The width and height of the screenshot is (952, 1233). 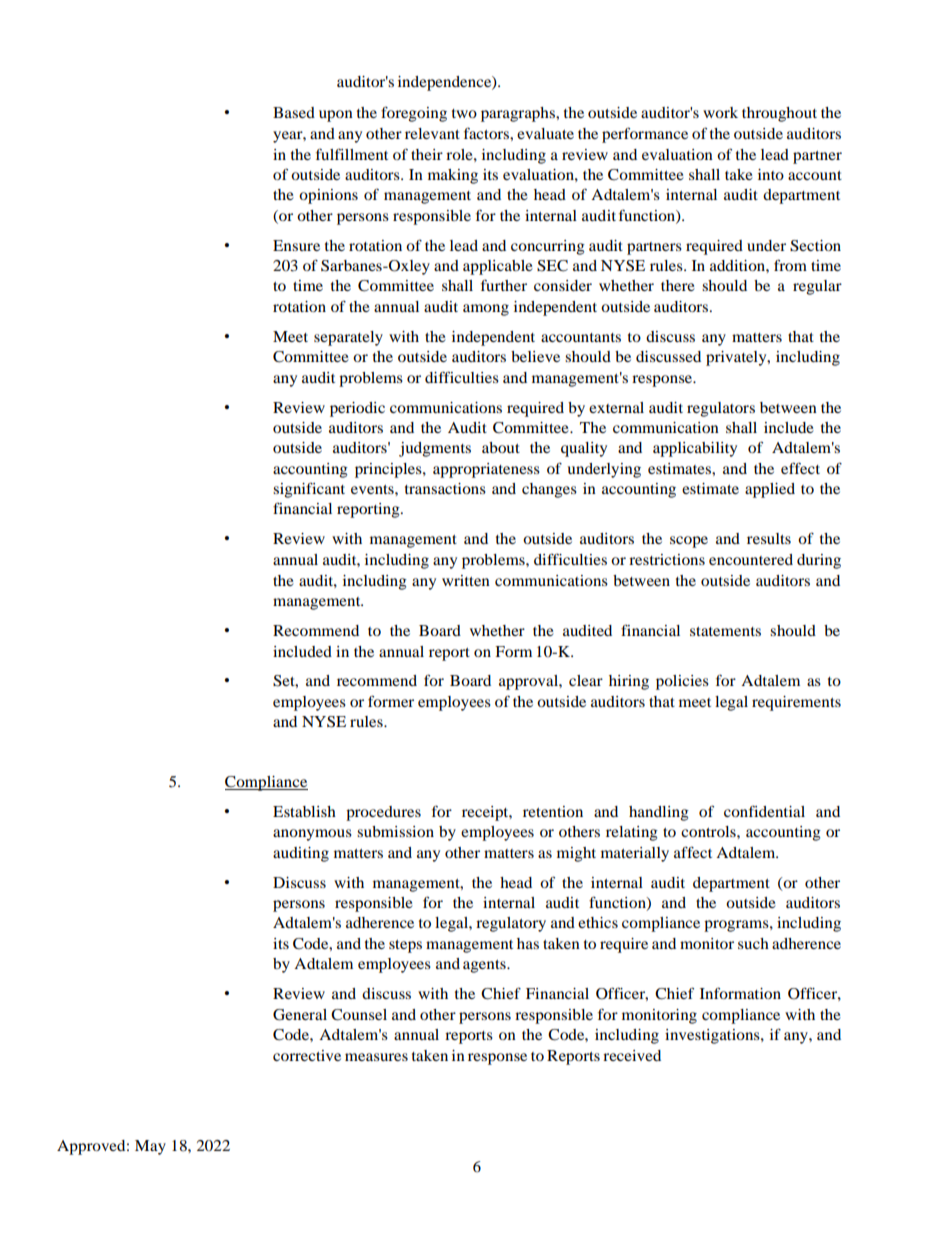 I want to click on Counsel, so click(x=359, y=1015).
